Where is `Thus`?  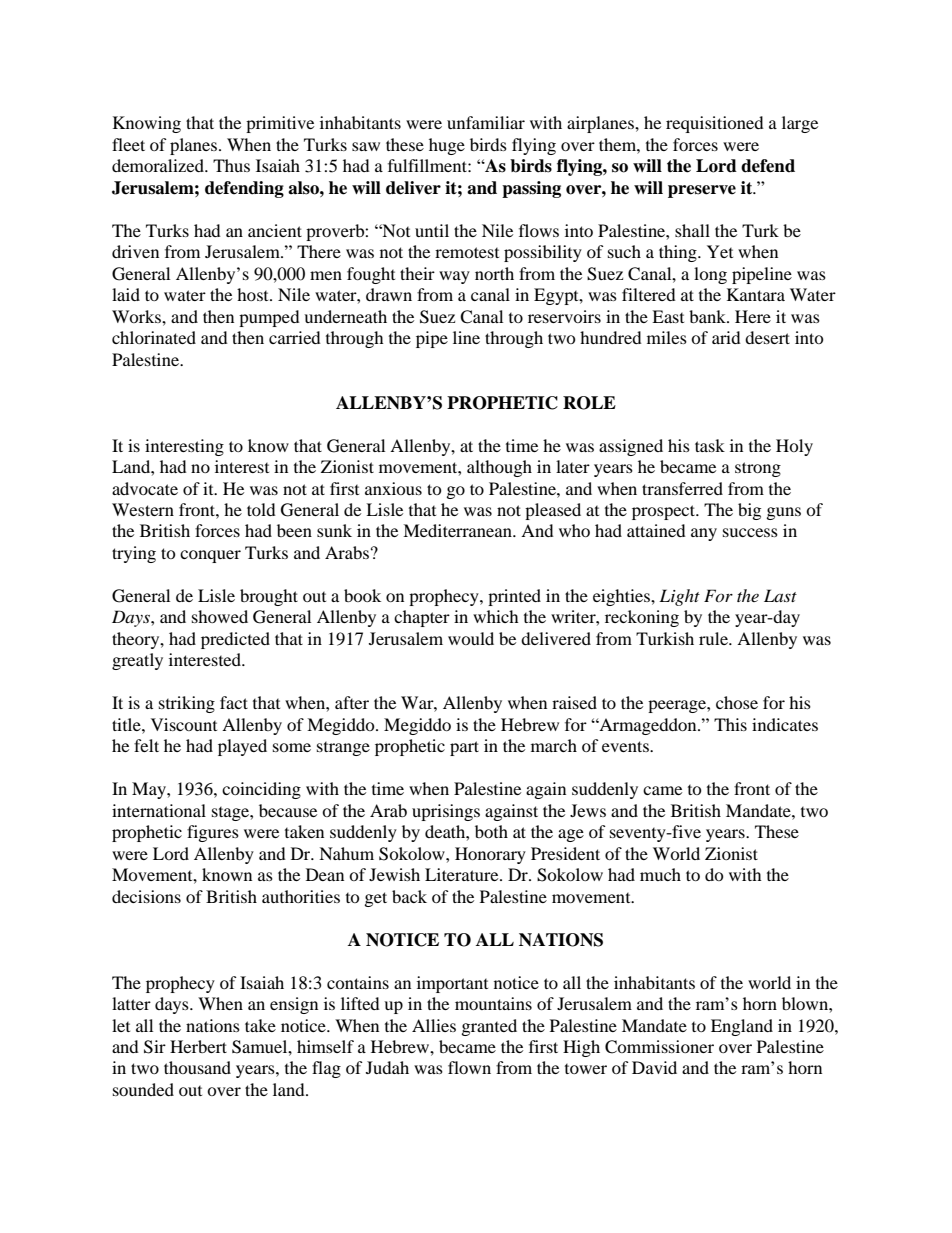 Thus is located at coordinates (231, 165).
